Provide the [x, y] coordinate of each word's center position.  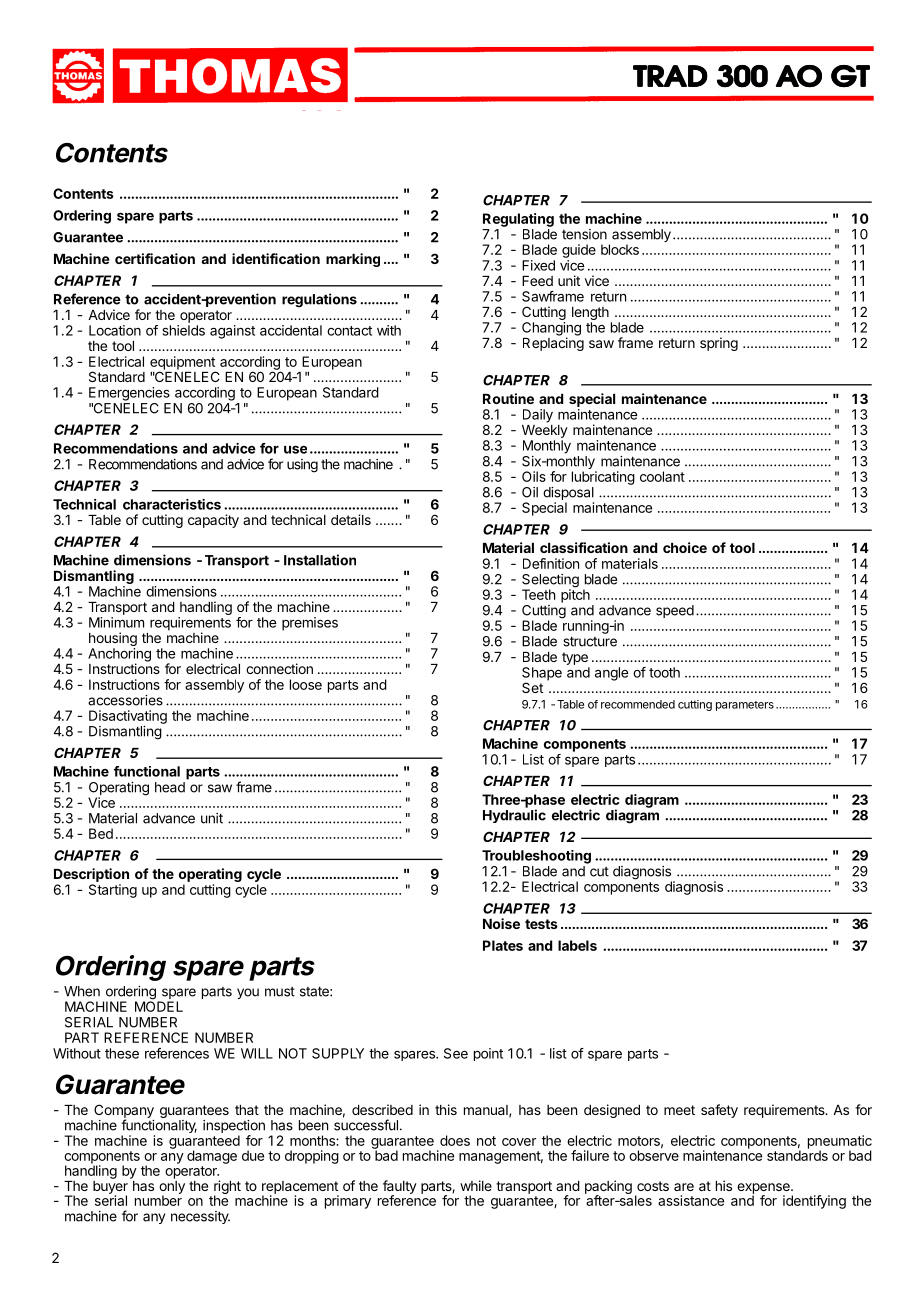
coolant [662, 476]
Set [532, 687]
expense [764, 1189]
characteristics [172, 504]
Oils [534, 476]
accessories [125, 700]
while [476, 1185]
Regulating [518, 220]
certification [155, 258]
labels [577, 945]
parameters [745, 706]
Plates [503, 945]
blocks [620, 249]
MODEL [159, 1005]
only [172, 1187]
